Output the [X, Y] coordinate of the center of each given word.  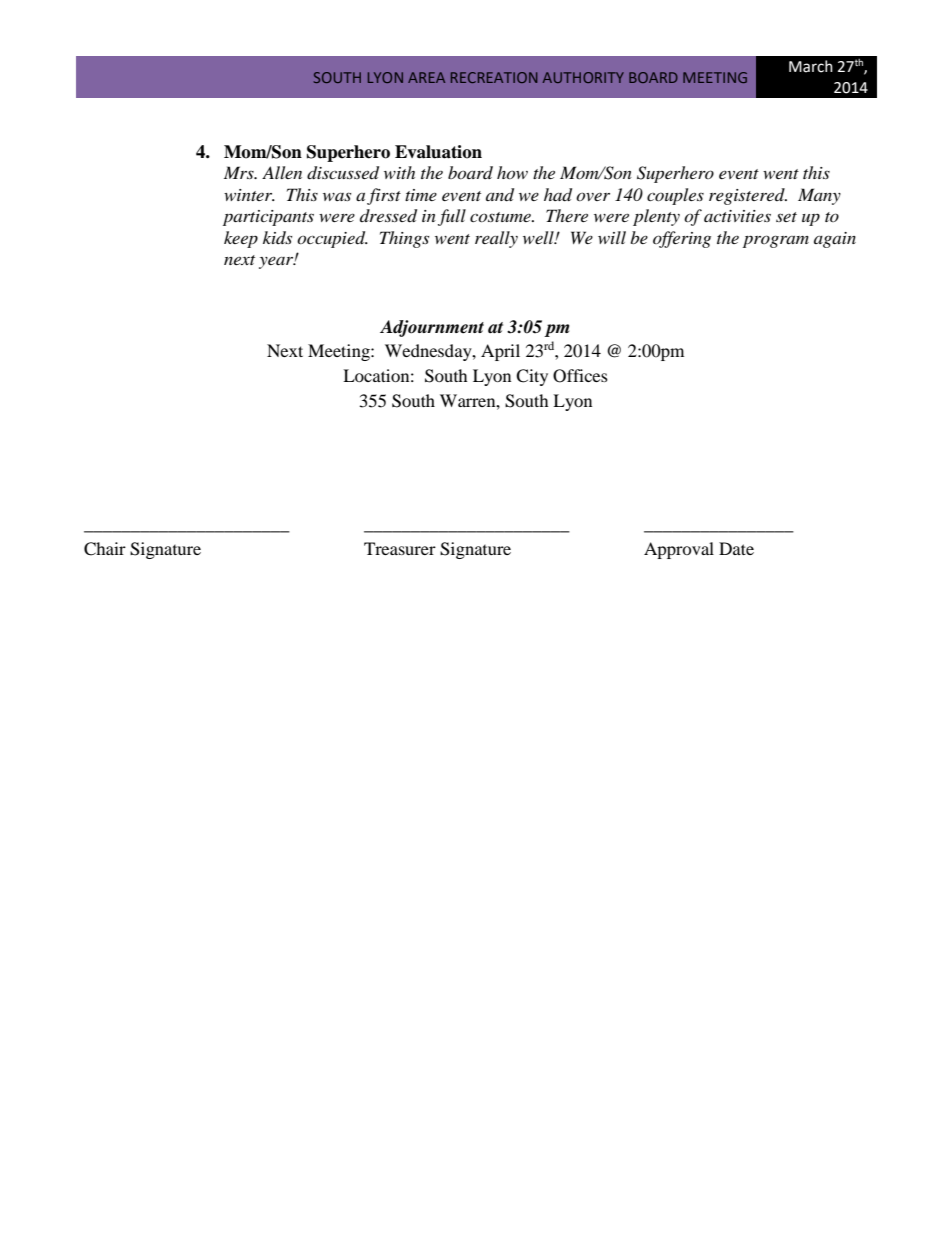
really [496, 239]
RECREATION [494, 77]
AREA [426, 77]
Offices [580, 376]
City [532, 377]
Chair [105, 549]
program [776, 241]
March [811, 66]
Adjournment [432, 328]
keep [241, 239]
